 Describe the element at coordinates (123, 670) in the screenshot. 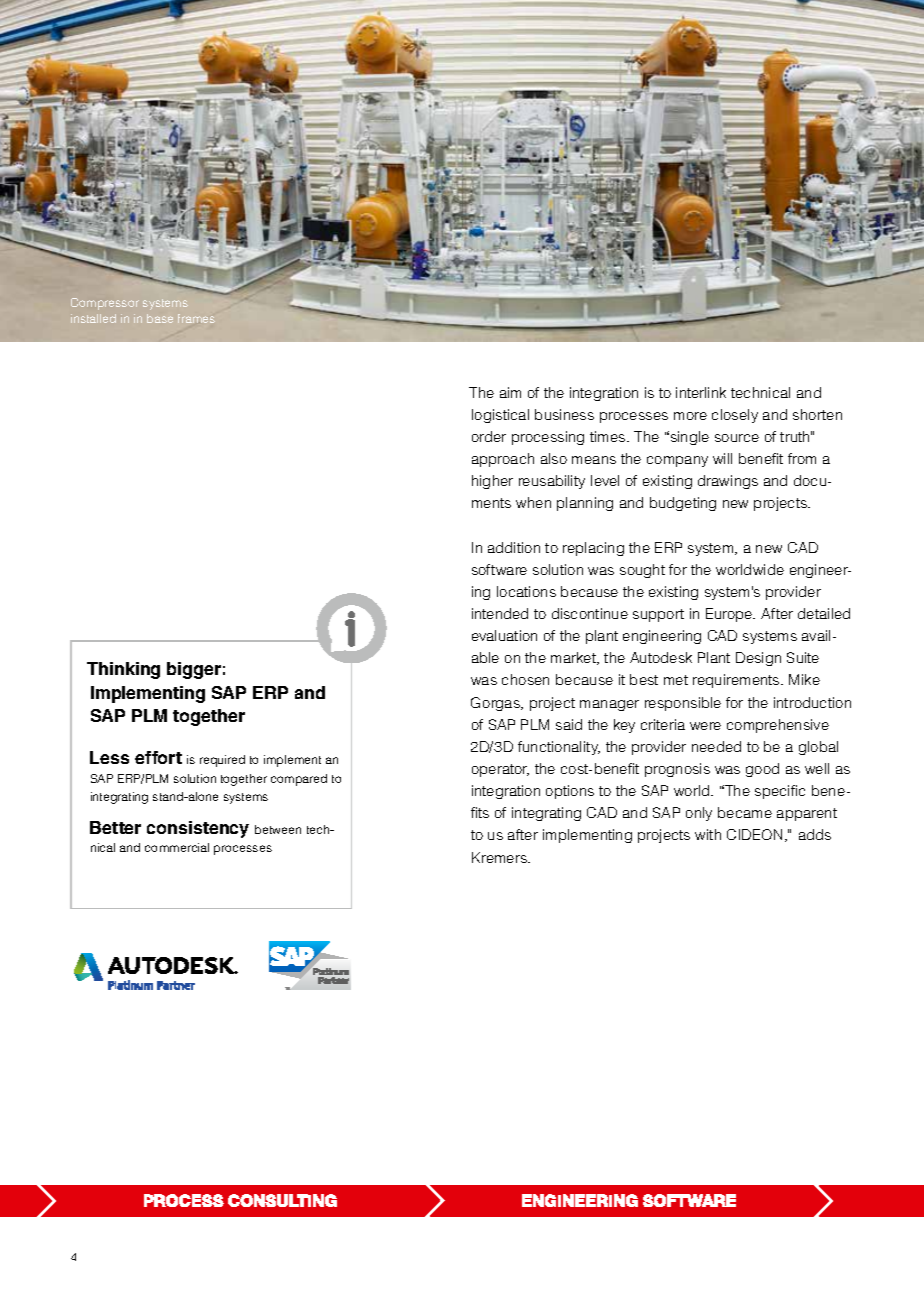

I see `Thinking` at that location.
